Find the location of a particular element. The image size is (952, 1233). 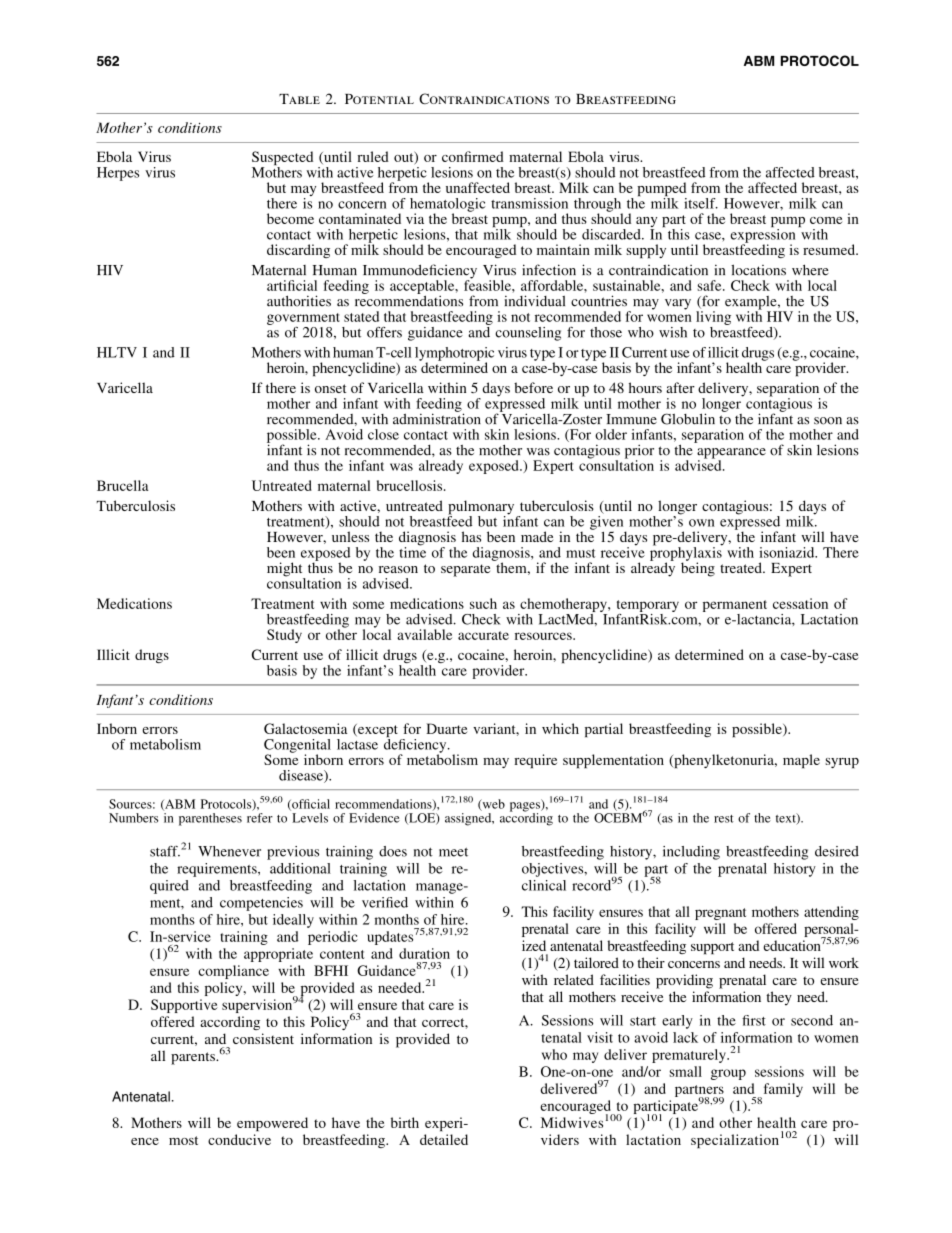

confirmed is located at coordinates (473, 156).
